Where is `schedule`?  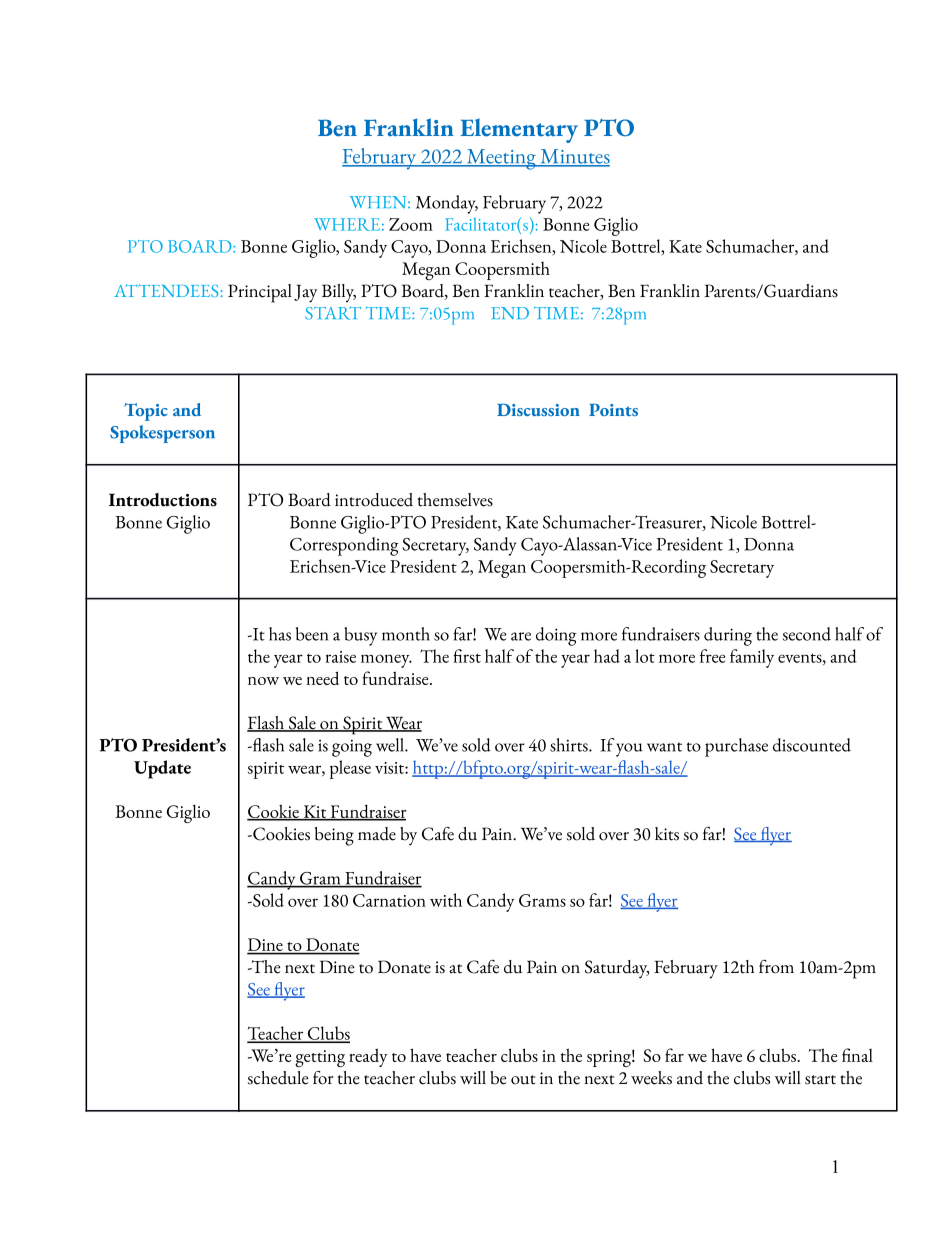 schedule is located at coordinates (278, 1078).
